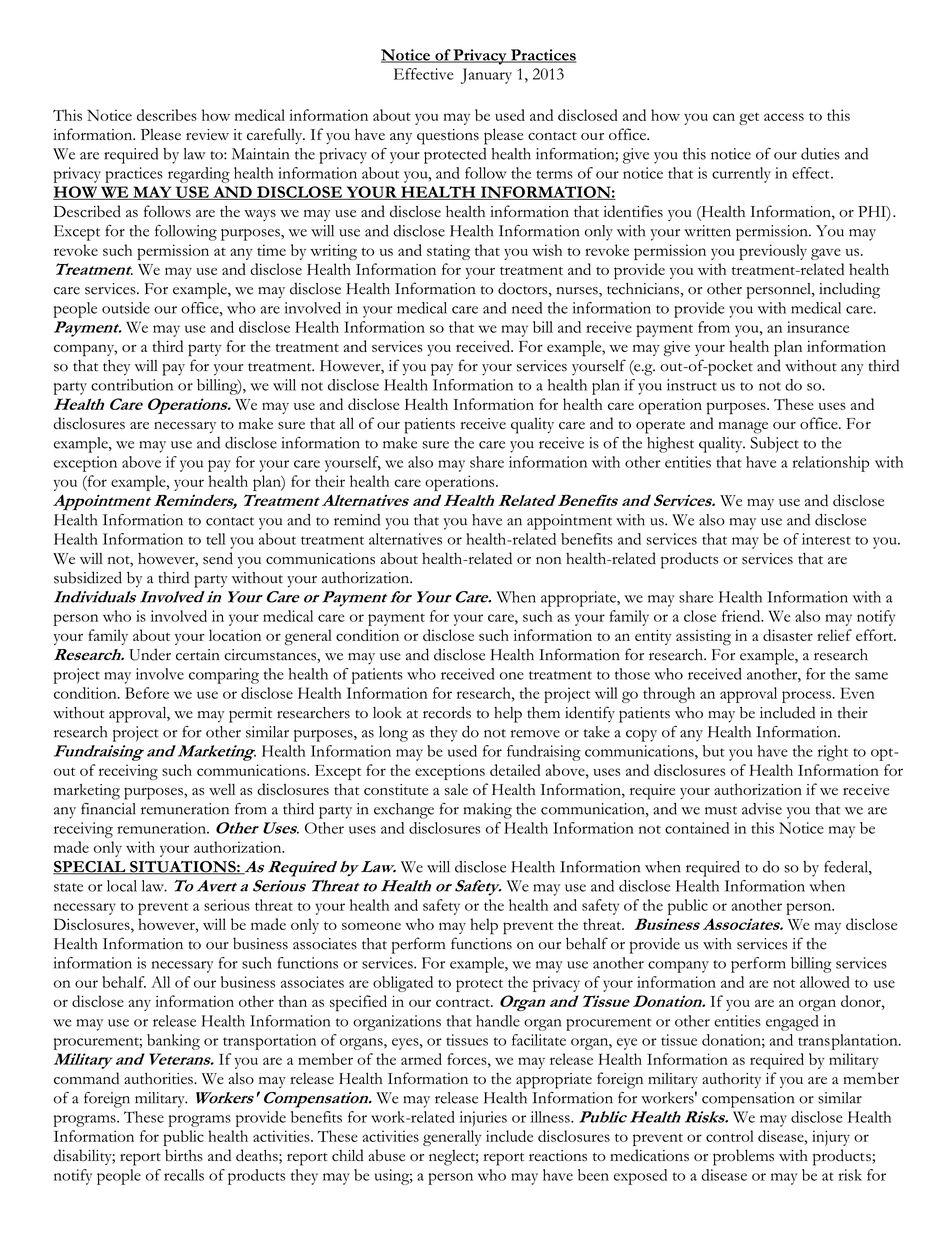  Describe the element at coordinates (215, 539) in the screenshot. I see `tell` at that location.
